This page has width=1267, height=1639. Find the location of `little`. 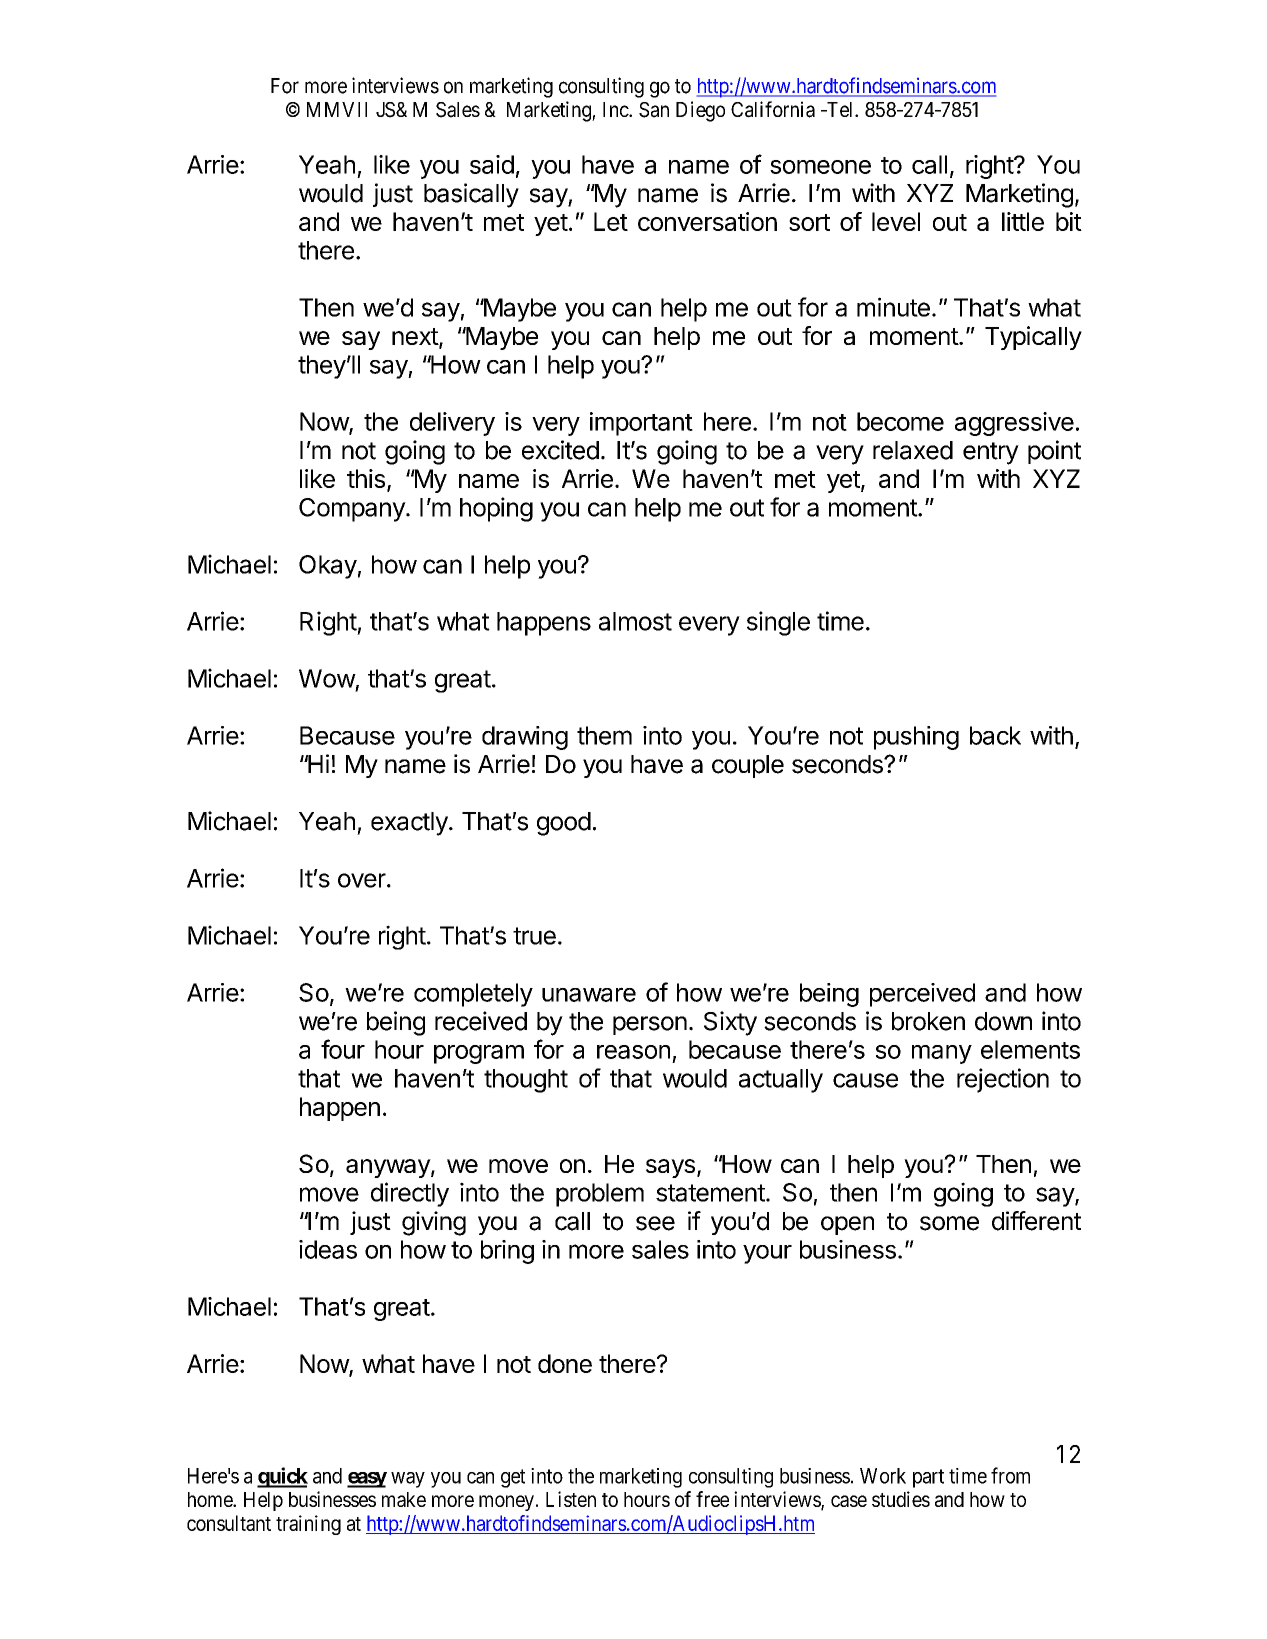

little is located at coordinates (1023, 221).
